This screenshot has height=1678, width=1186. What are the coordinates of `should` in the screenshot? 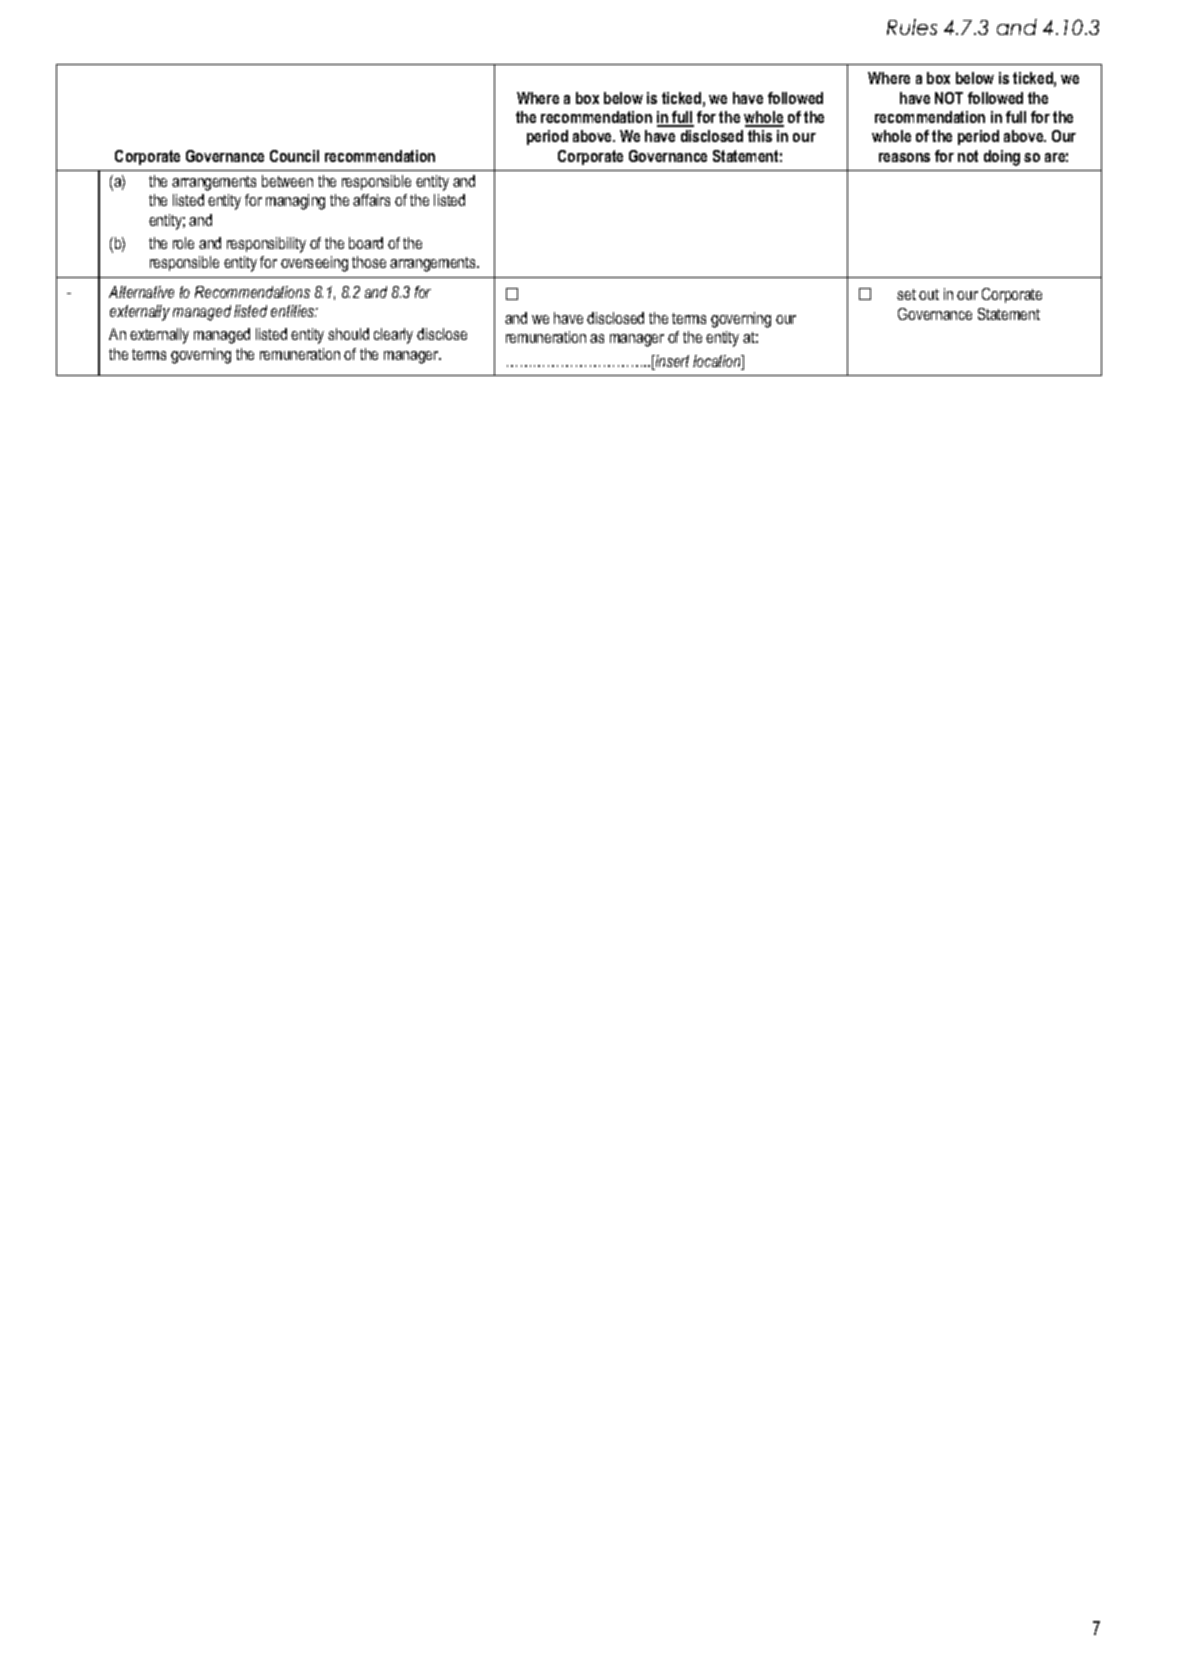 It's located at (348, 334).
